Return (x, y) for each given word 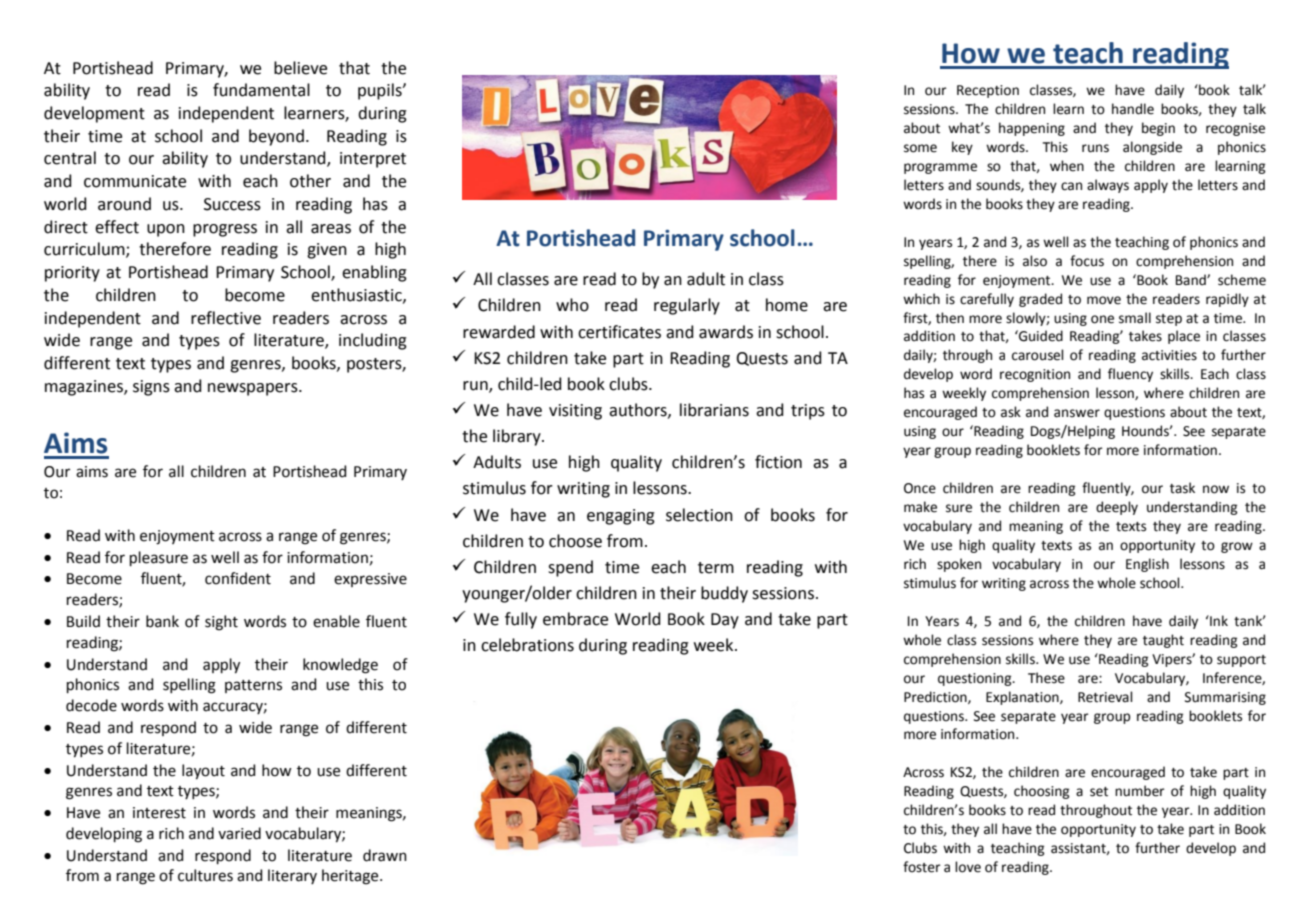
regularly (687, 306)
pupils (381, 91)
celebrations (527, 645)
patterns (253, 686)
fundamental (261, 90)
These (1046, 678)
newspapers (254, 389)
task (1182, 488)
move (1104, 300)
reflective (226, 318)
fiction (778, 462)
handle (1133, 109)
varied (239, 833)
